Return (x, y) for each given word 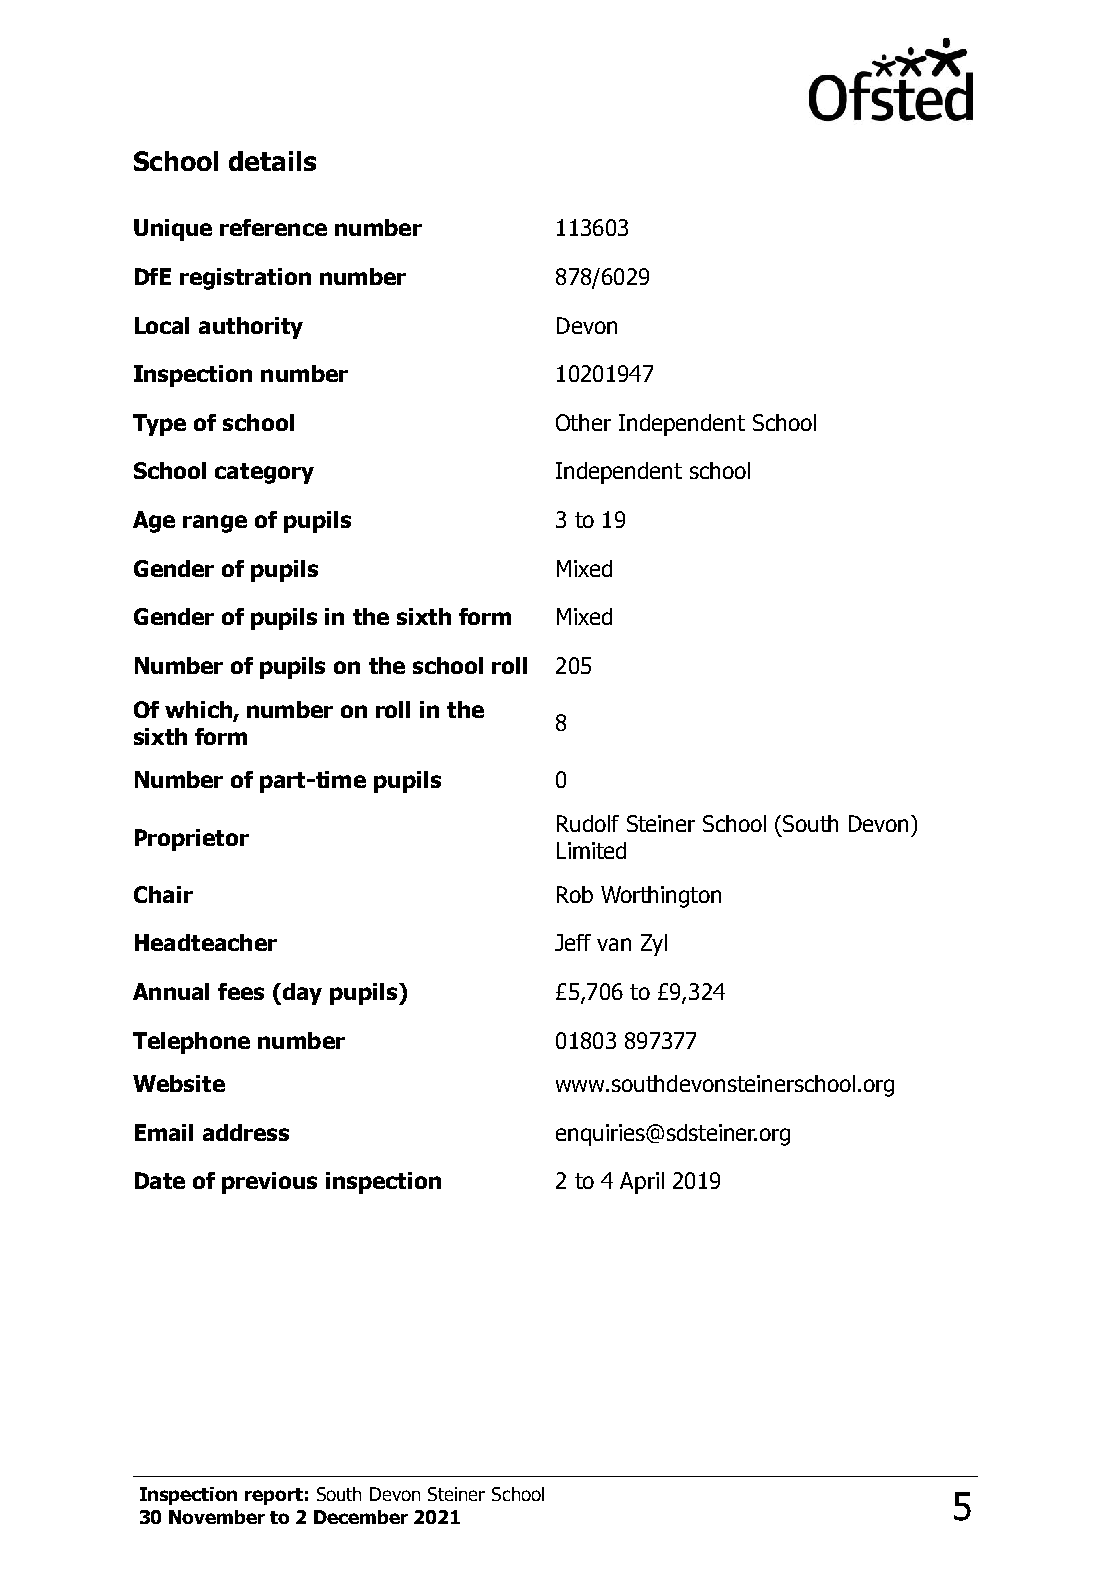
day (301, 994)
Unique (173, 230)
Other (583, 422)
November (217, 1517)
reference (273, 227)
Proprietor (192, 840)
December (361, 1517)
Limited (591, 850)
